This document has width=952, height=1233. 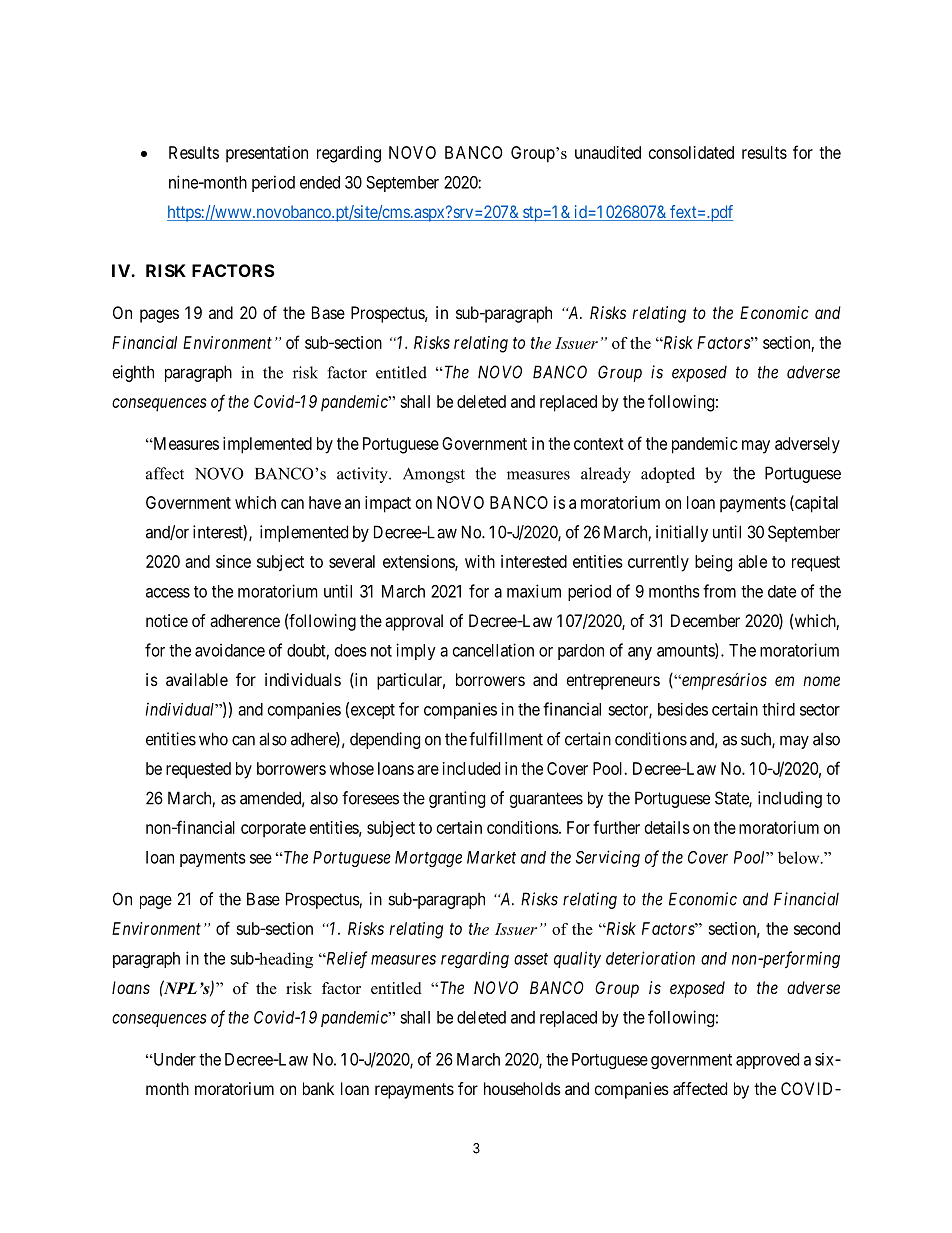 What do you see at coordinates (705, 620) in the document?
I see `December` at bounding box center [705, 620].
